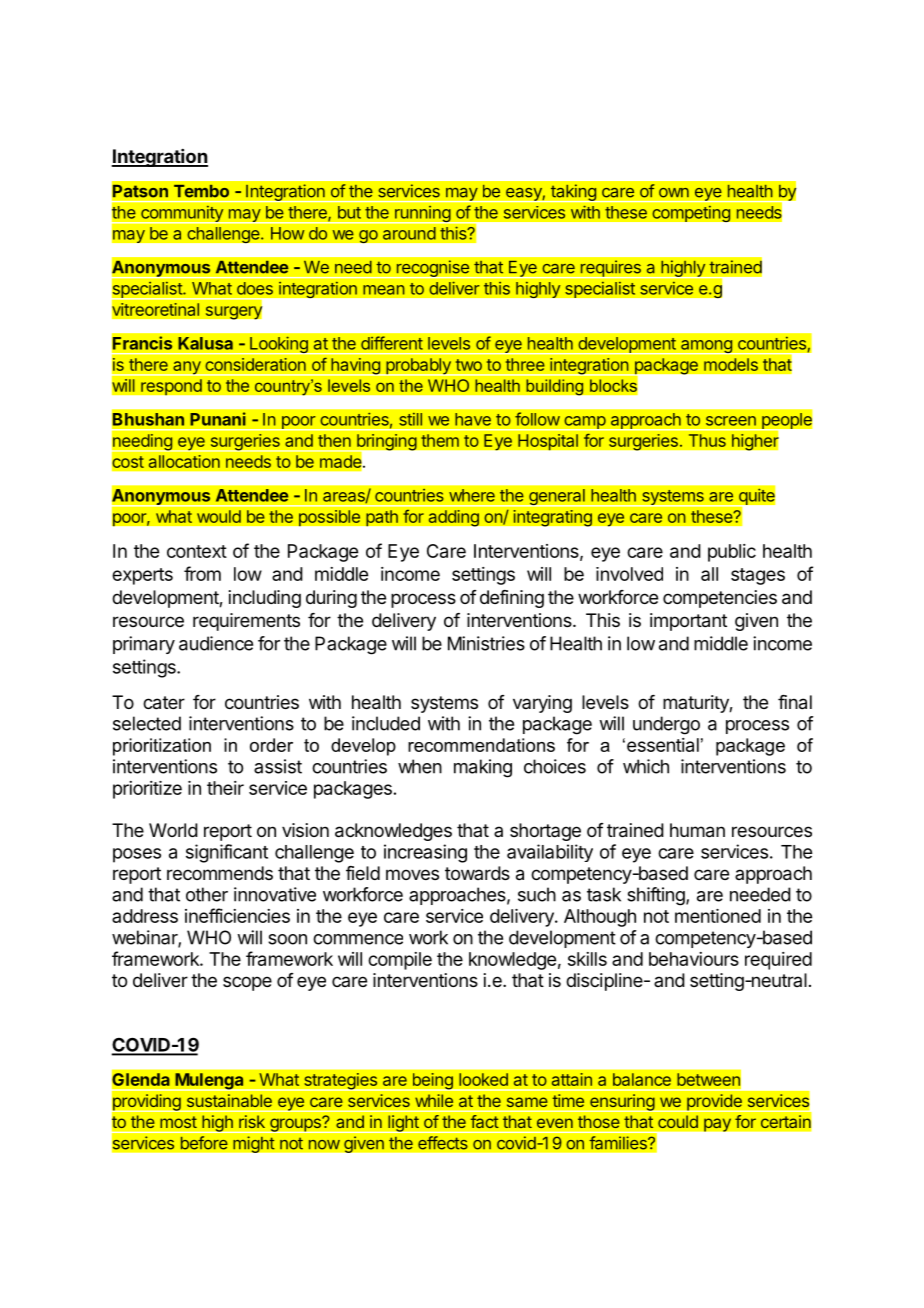 Image resolution: width=924 pixels, height=1308 pixels. I want to click on community, so click(182, 214).
